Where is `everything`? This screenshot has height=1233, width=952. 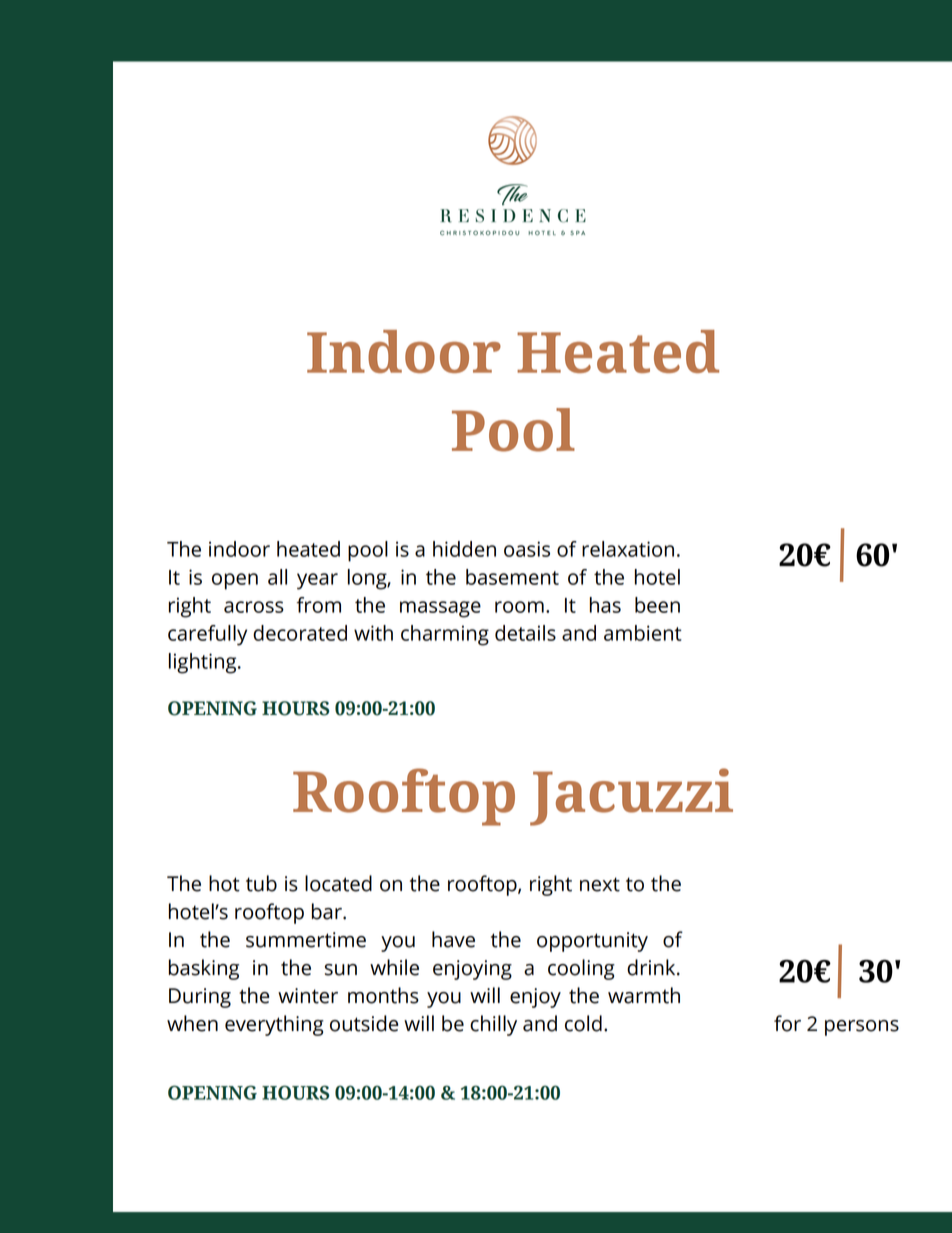
everything is located at coordinates (274, 1025).
